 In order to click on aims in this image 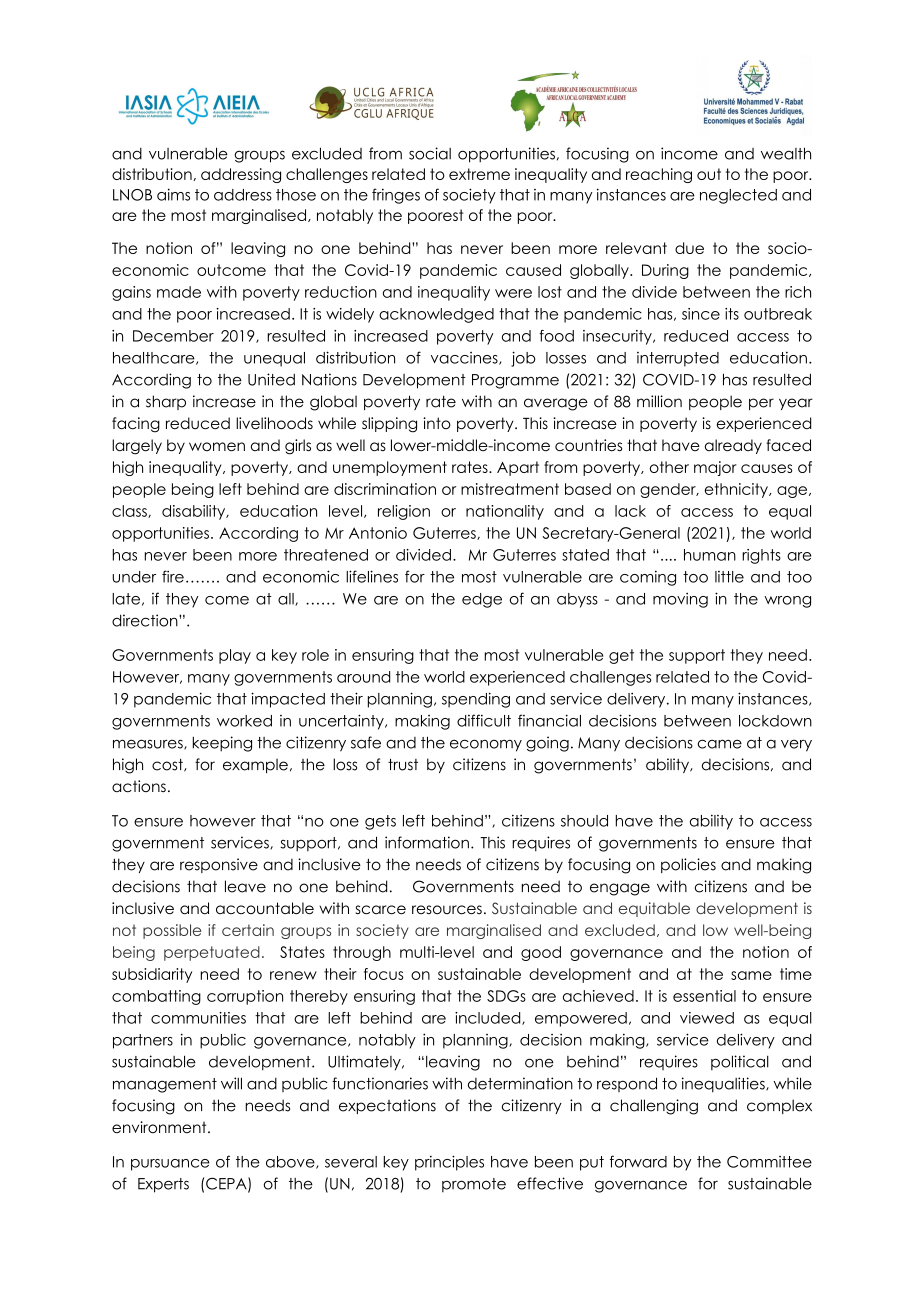, I will do `click(173, 194)`.
